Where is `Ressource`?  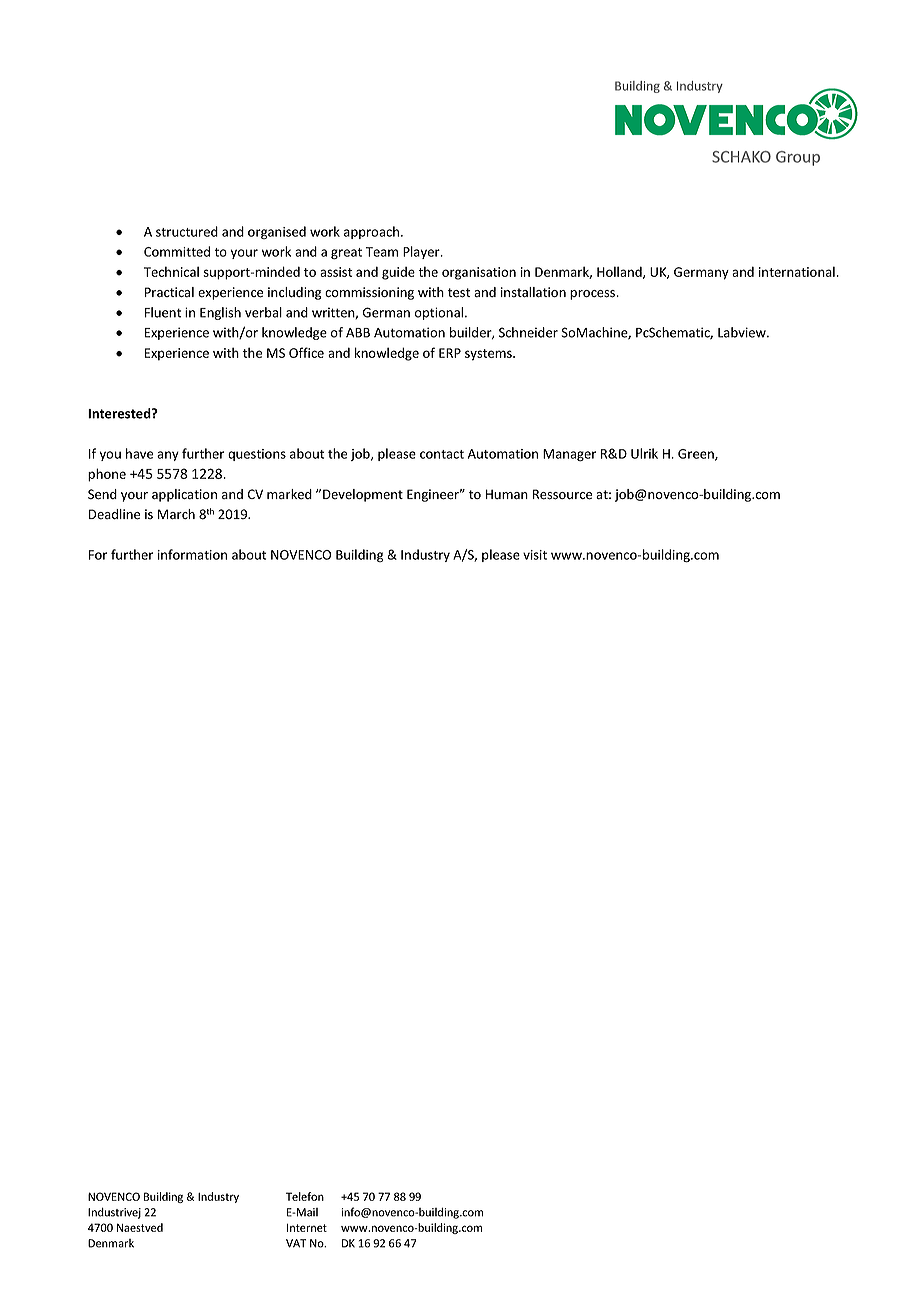
Ressource is located at coordinates (562, 494).
